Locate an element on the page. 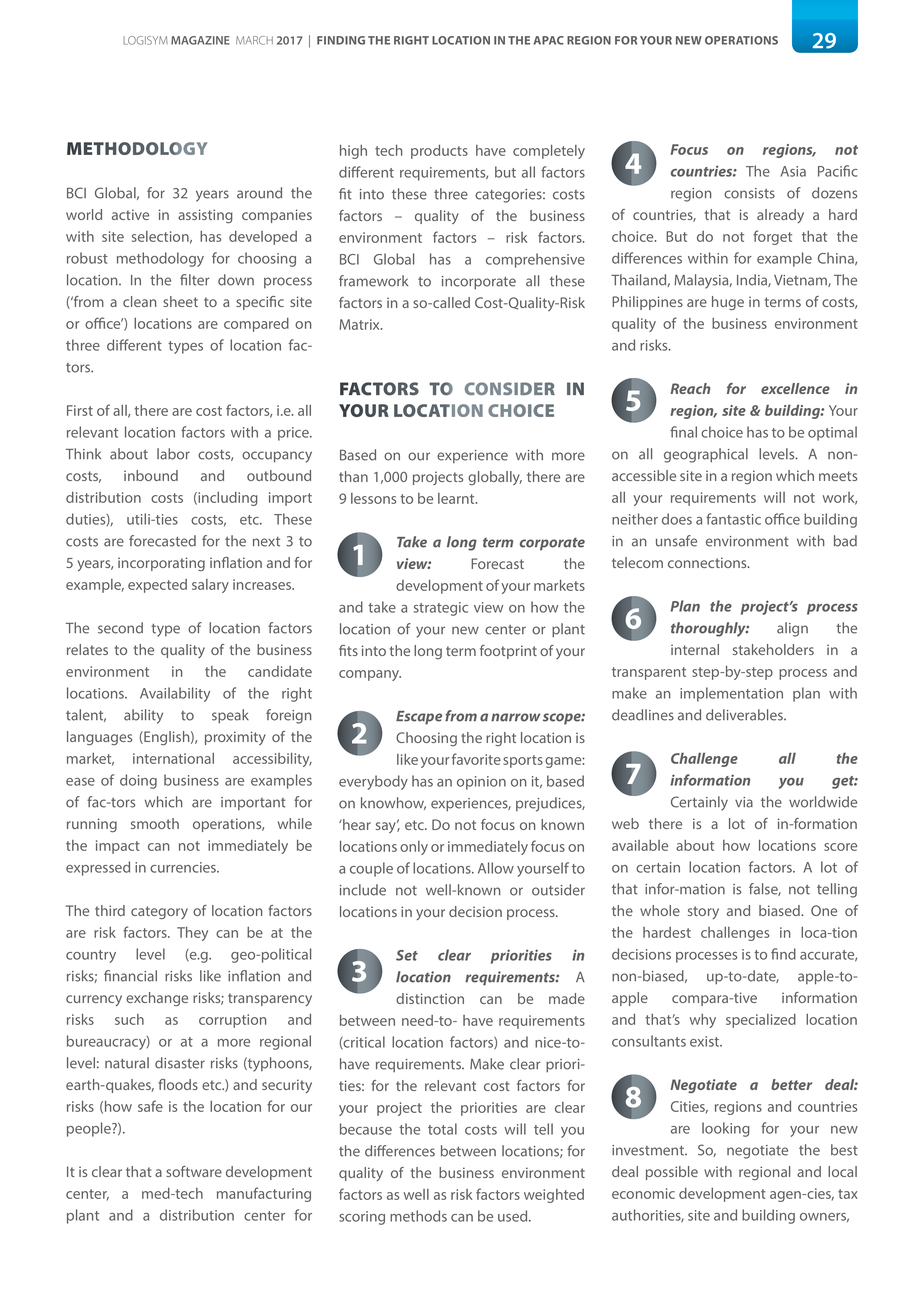  learnt is located at coordinates (457, 498).
